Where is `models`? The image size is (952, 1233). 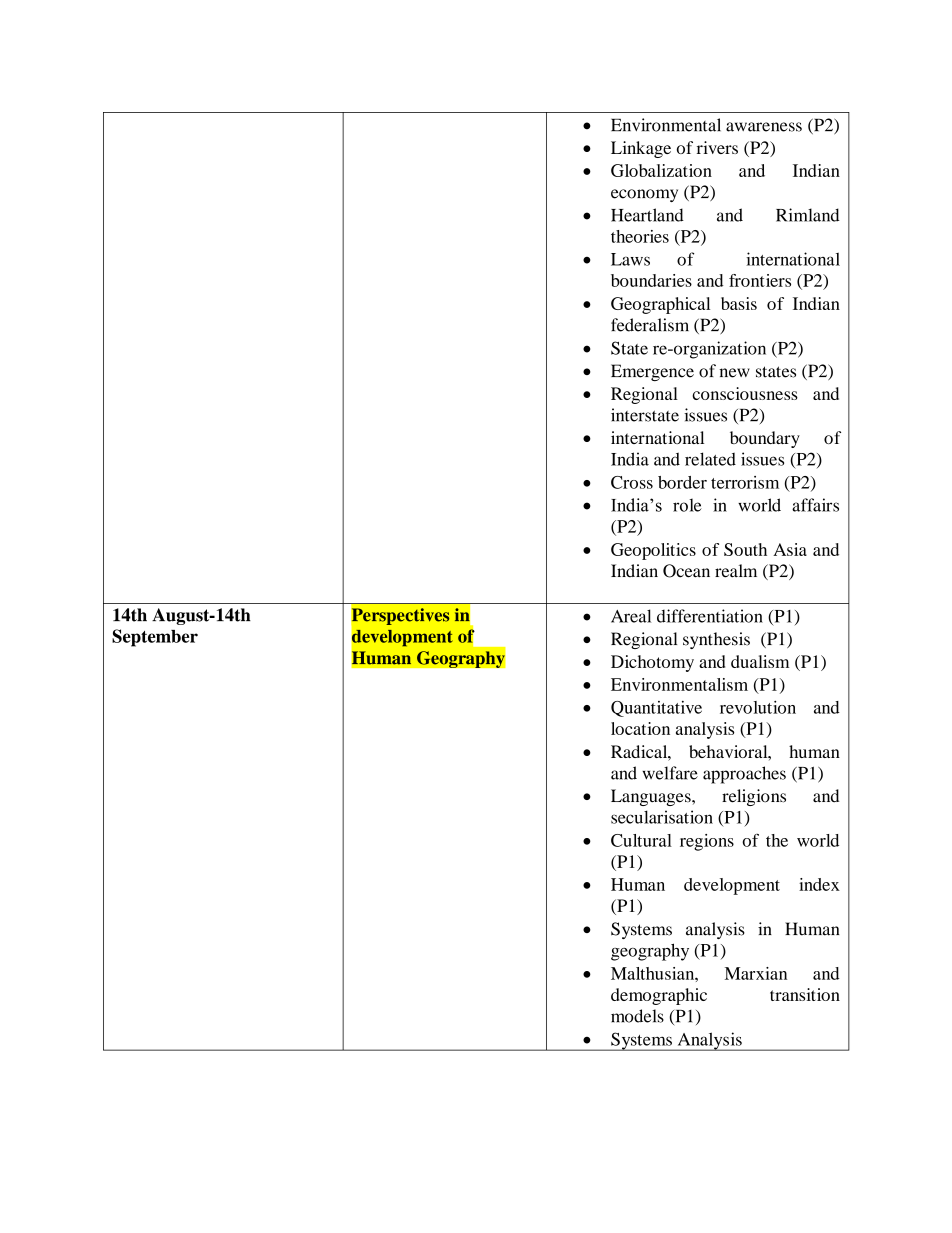
models is located at coordinates (637, 1016).
